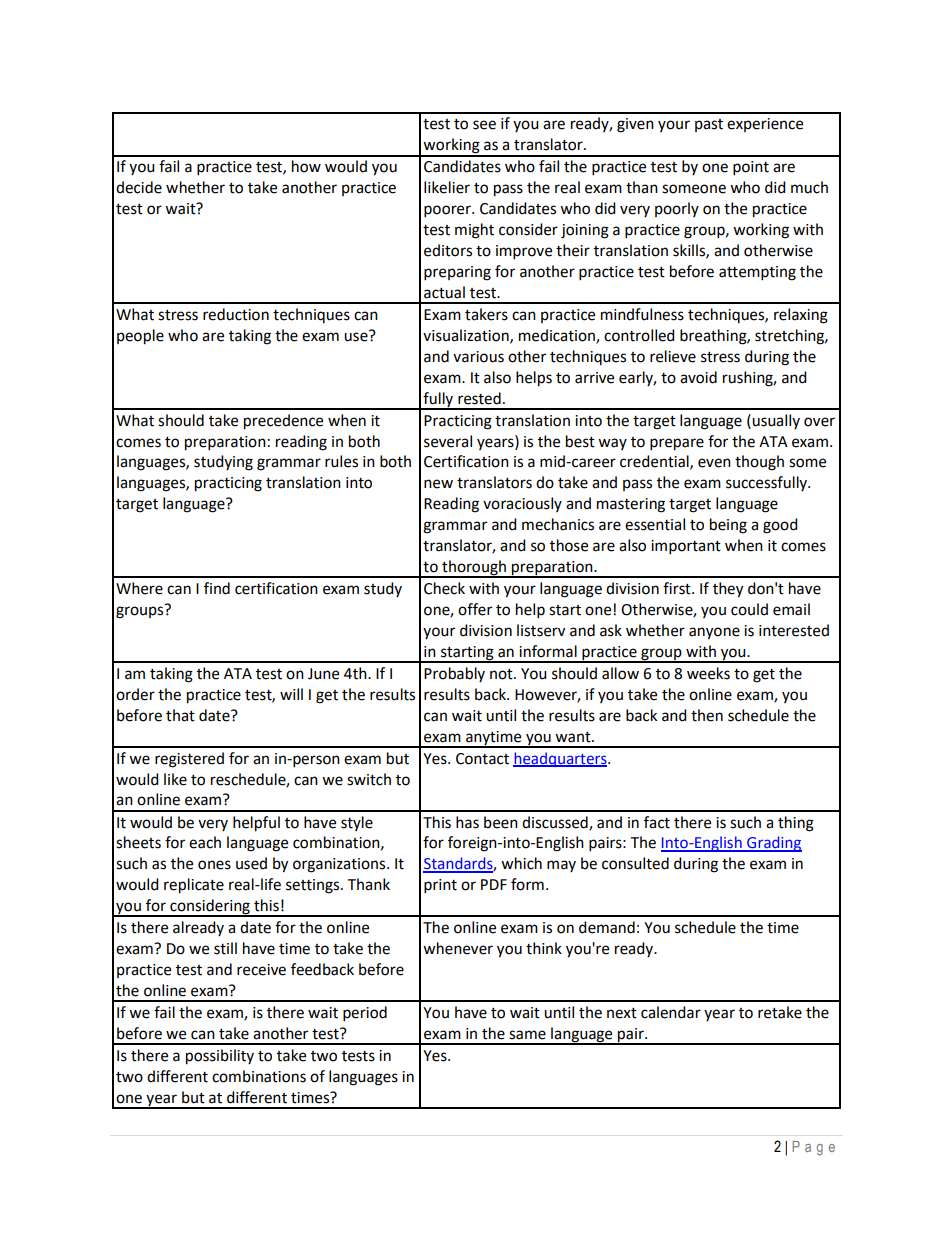  Describe the element at coordinates (139, 187) in the screenshot. I see `decide` at that location.
